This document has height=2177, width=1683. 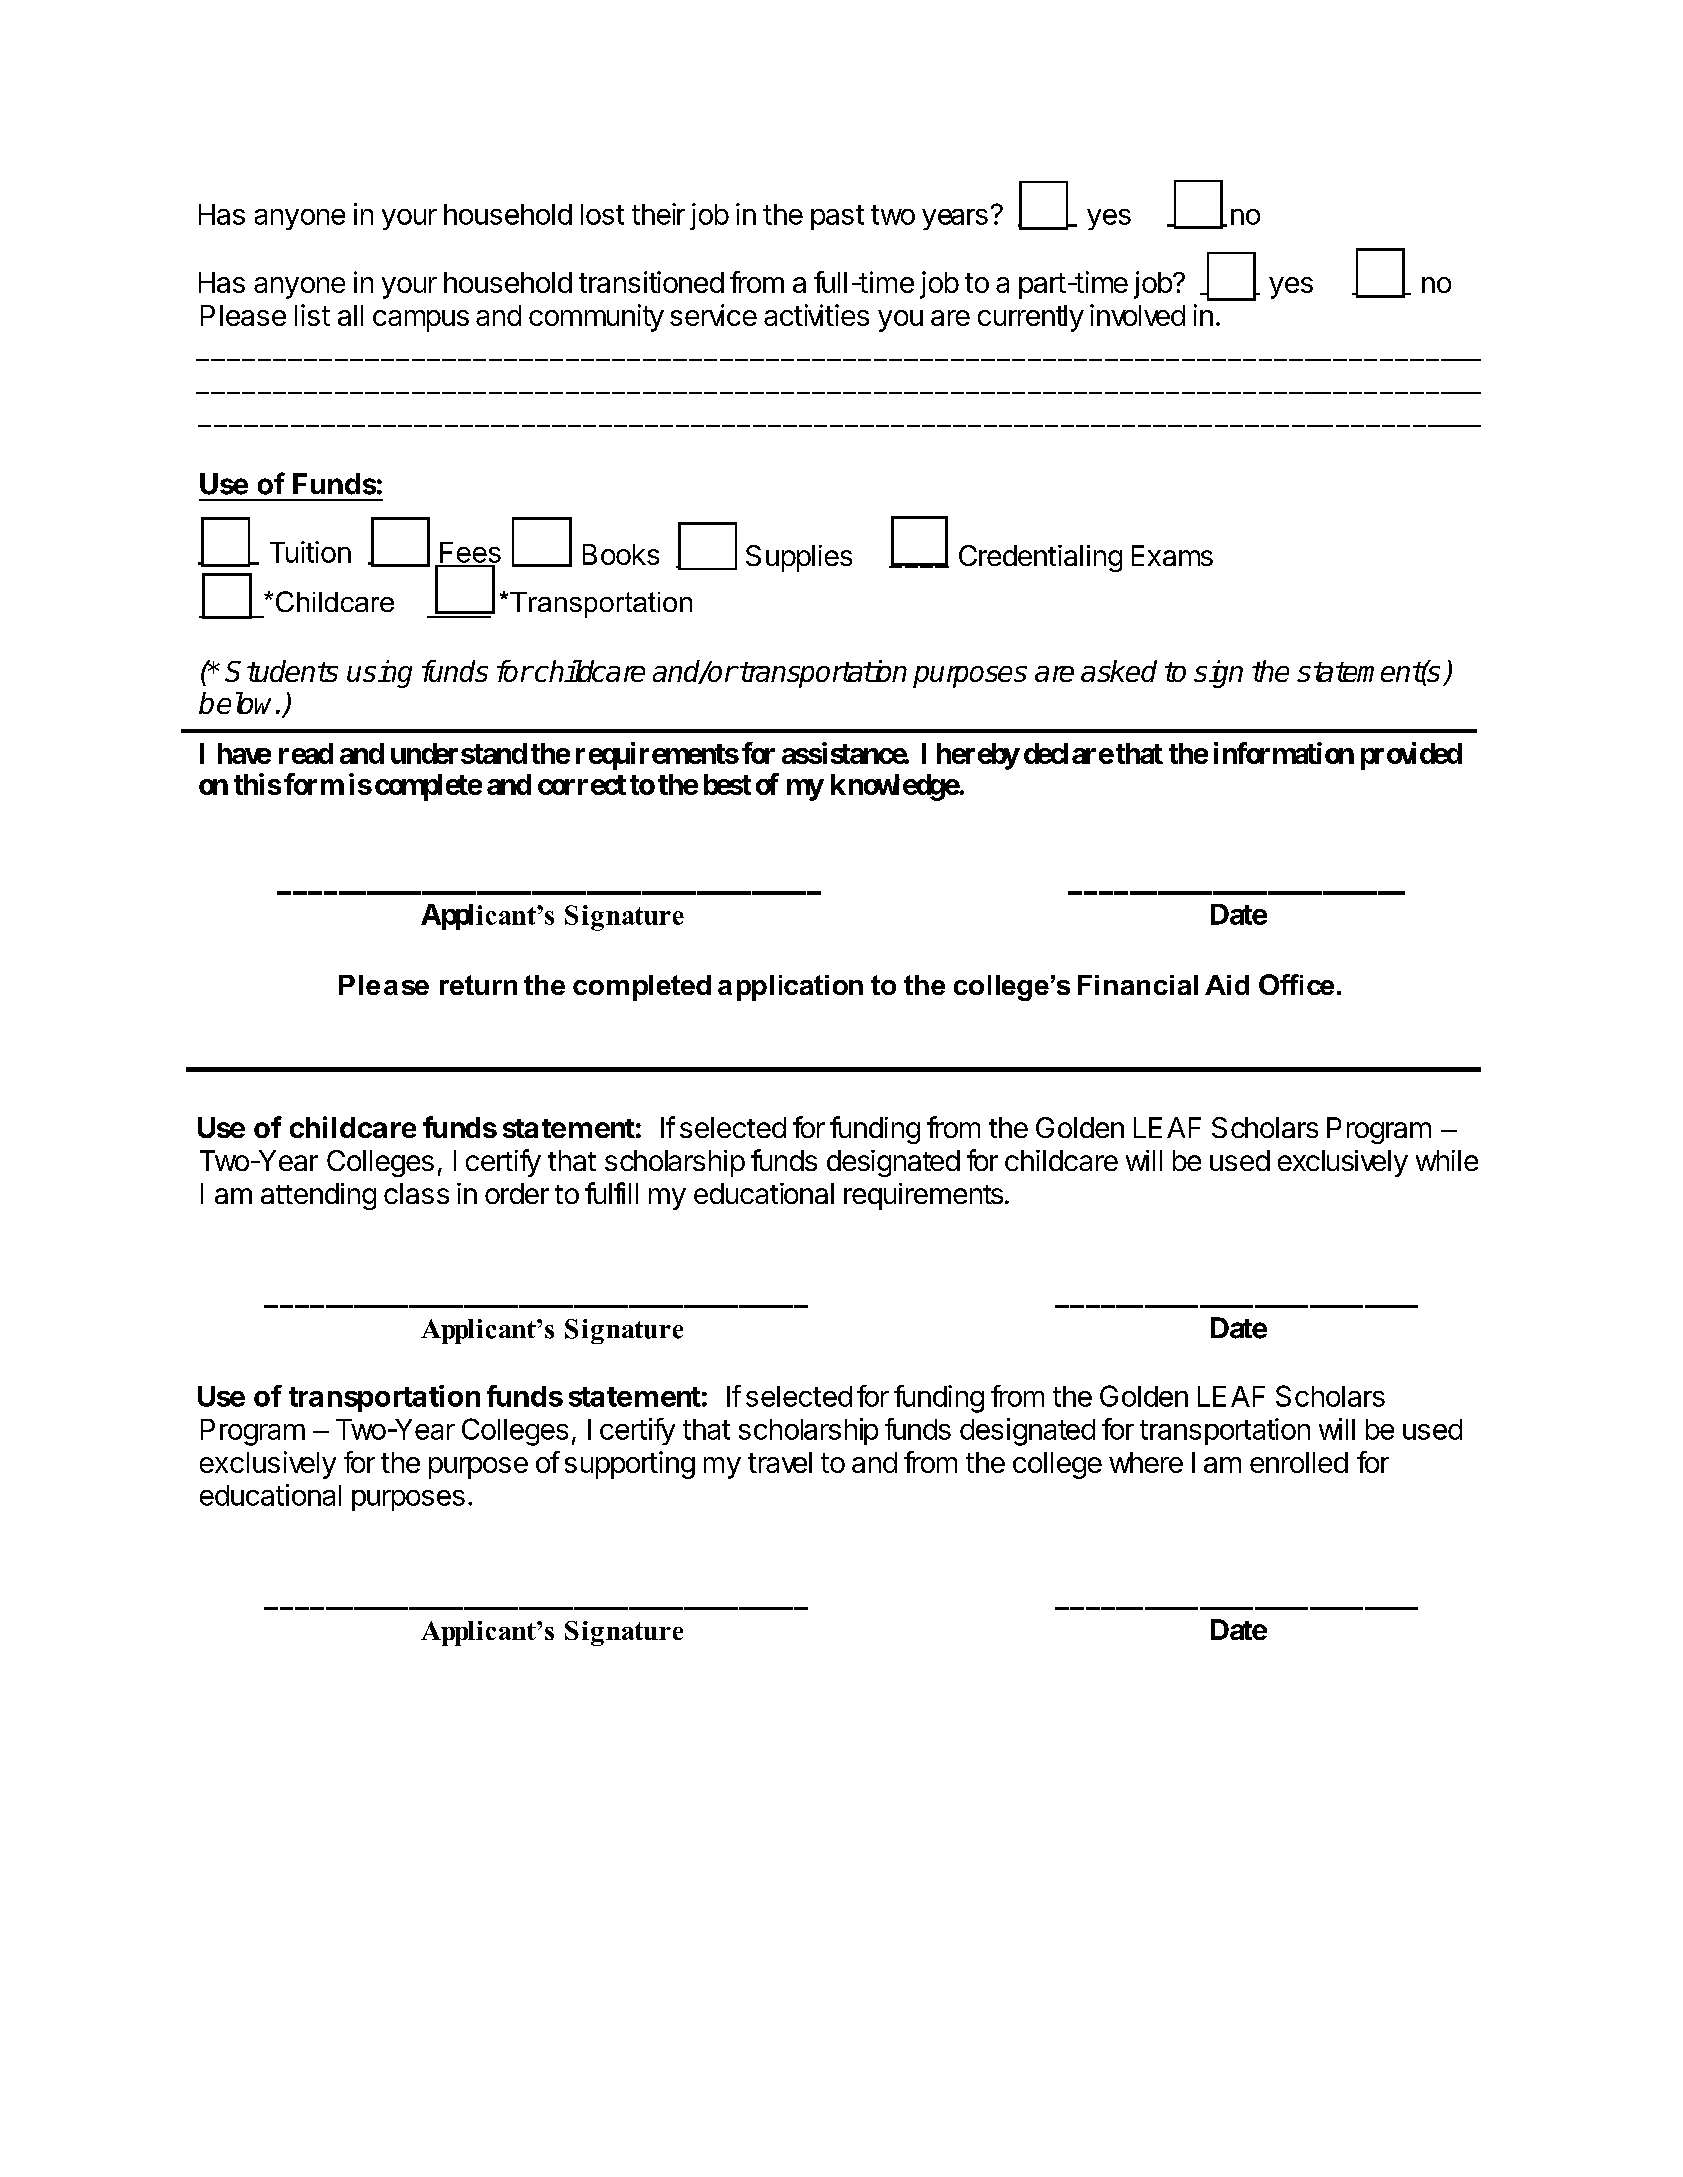 What do you see at coordinates (459, 753) in the document?
I see `understand` at bounding box center [459, 753].
